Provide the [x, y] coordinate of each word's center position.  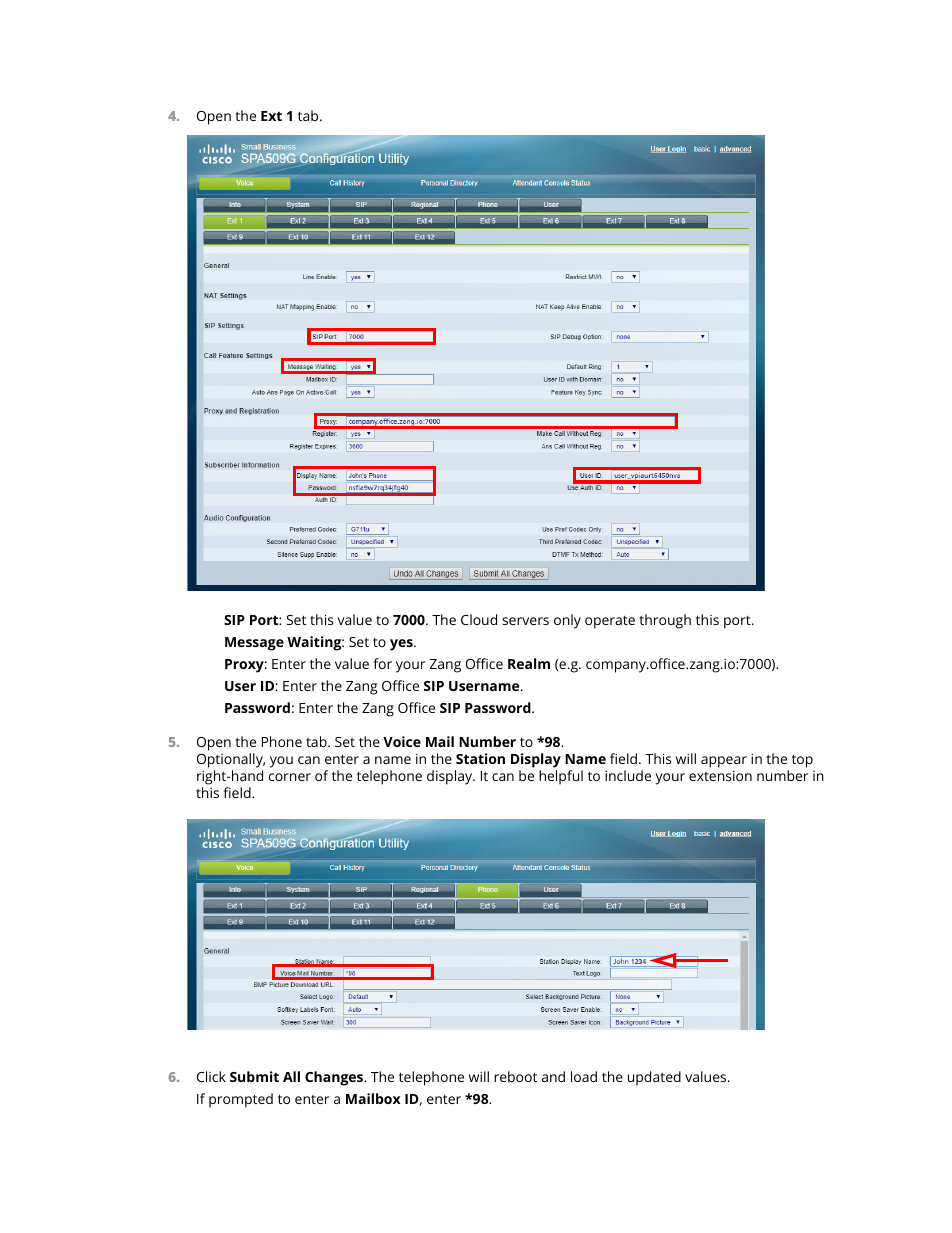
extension [720, 776]
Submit [254, 1076]
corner [290, 777]
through [665, 621]
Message [254, 644]
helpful [561, 777]
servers [525, 621]
